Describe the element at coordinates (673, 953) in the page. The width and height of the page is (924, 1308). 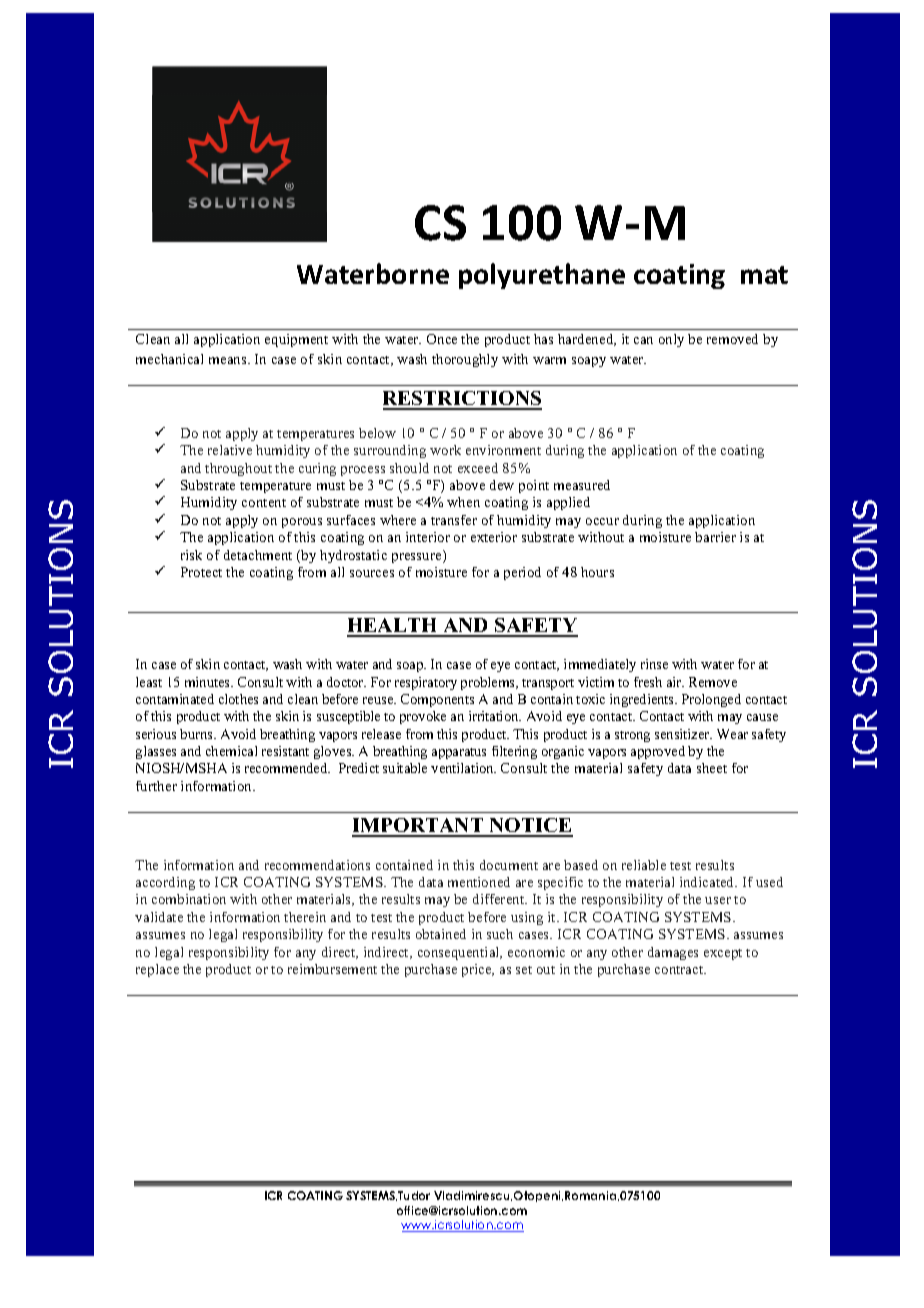
I see `damages` at that location.
